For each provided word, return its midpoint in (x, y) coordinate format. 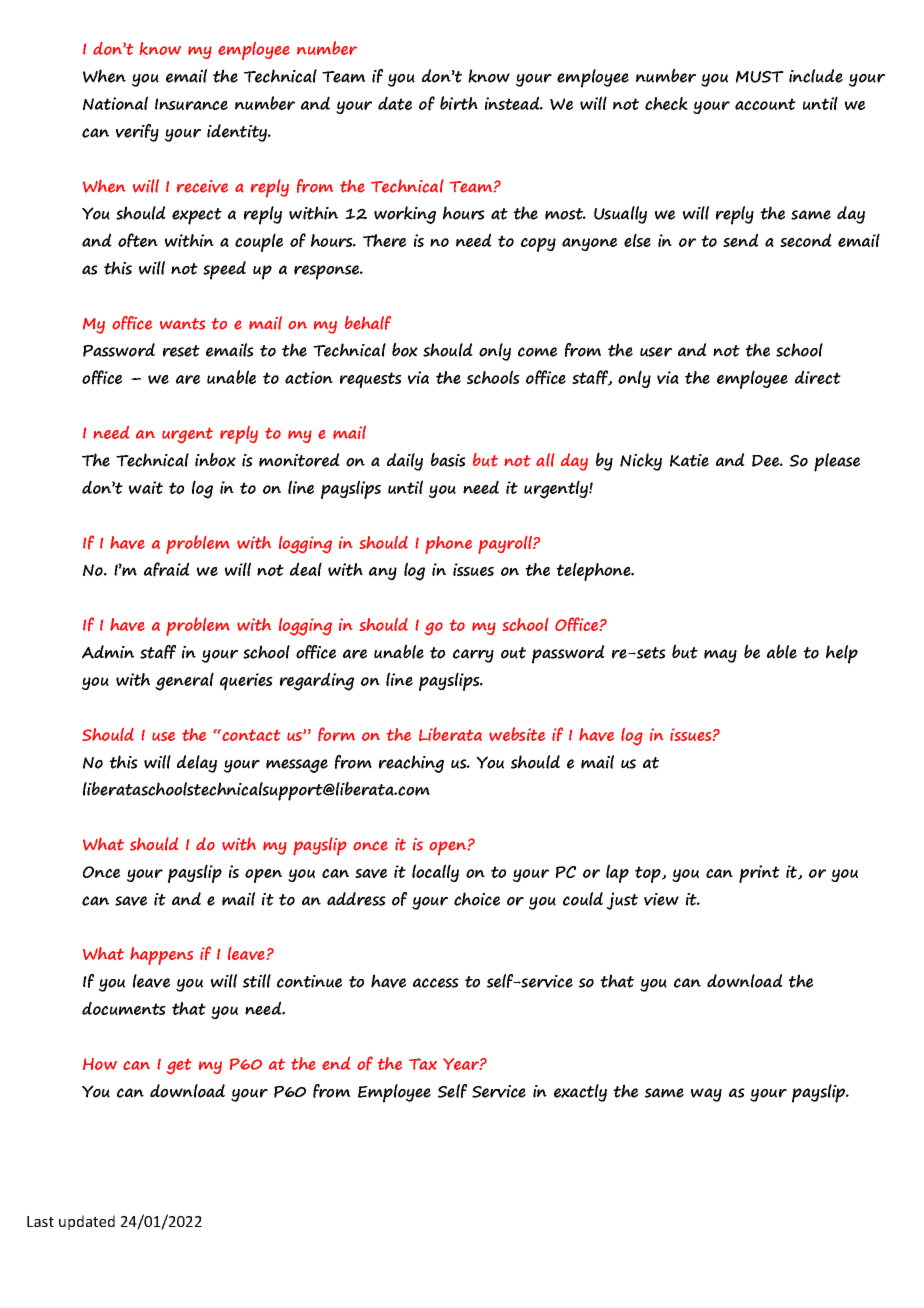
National (115, 103)
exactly (580, 1093)
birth (459, 103)
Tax (423, 1064)
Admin (108, 652)
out (513, 653)
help (842, 654)
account (765, 104)
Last (40, 1221)
